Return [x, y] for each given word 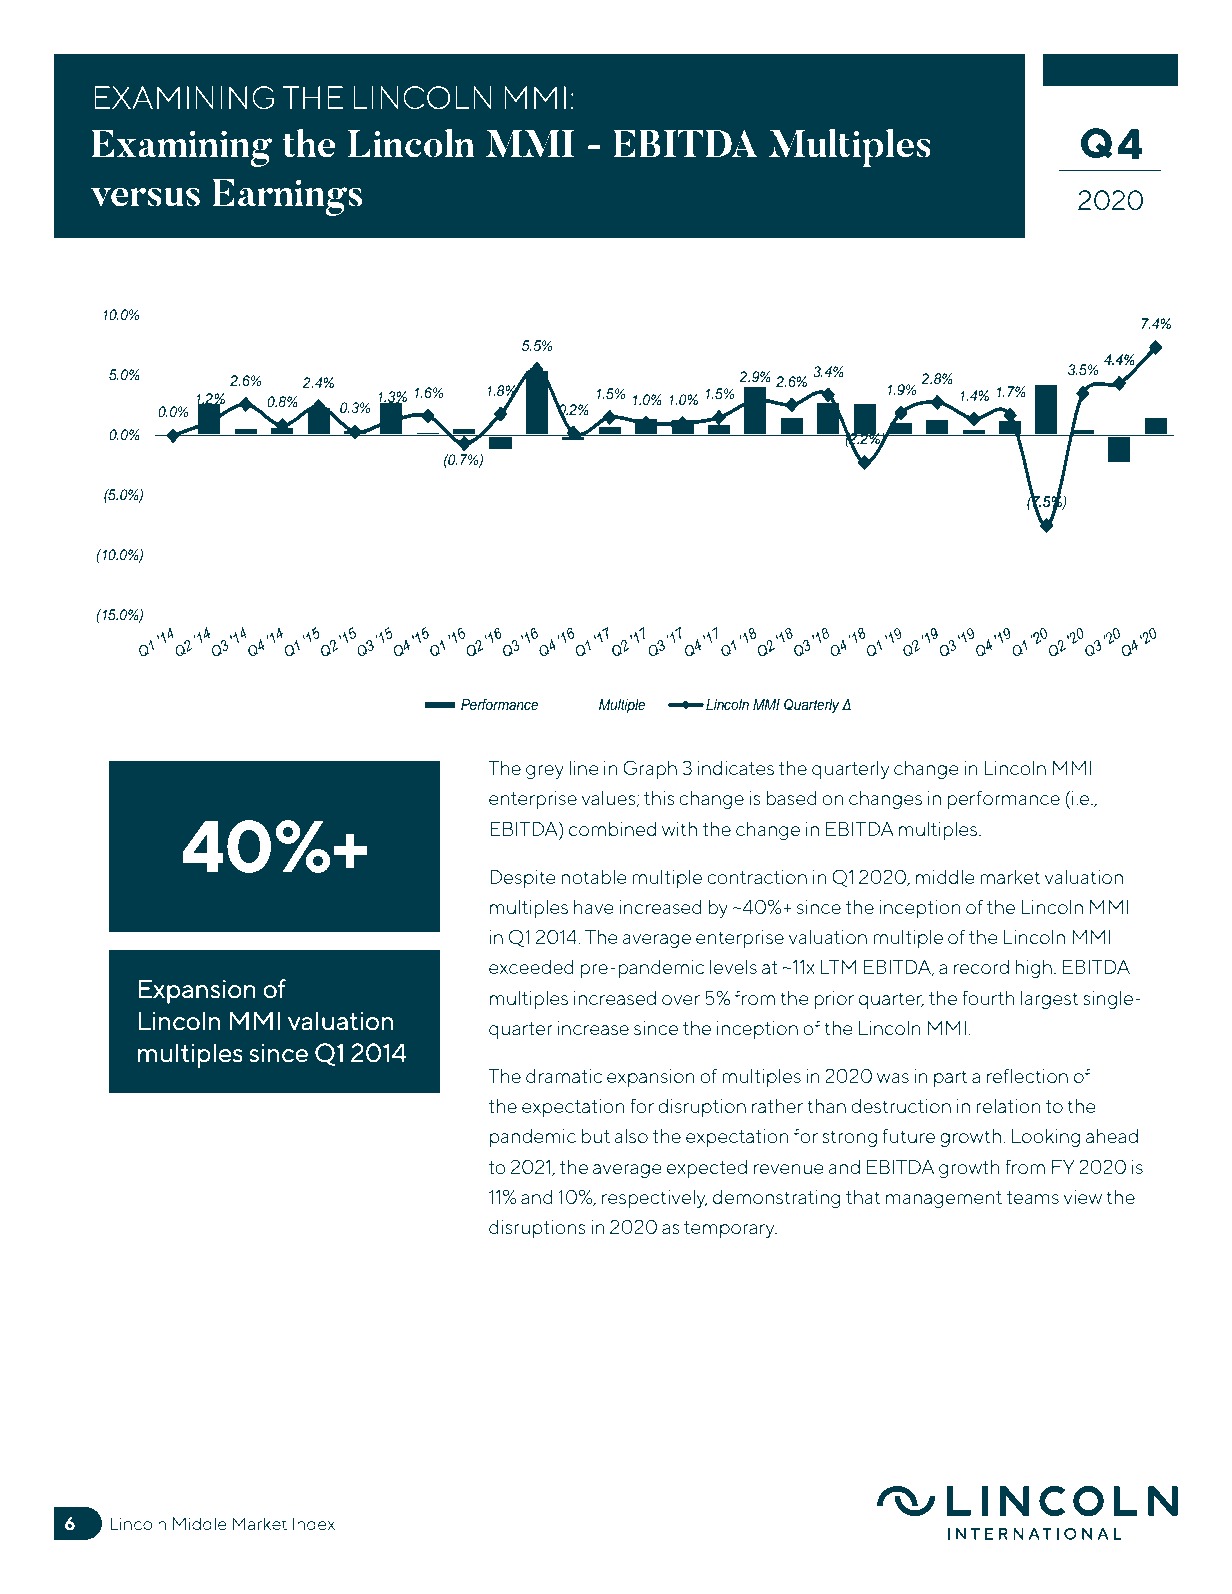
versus [145, 197]
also [631, 1136]
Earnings [287, 197]
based [791, 798]
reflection [1027, 1075]
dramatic [564, 1076]
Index [314, 1523]
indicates [736, 768]
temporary [730, 1229]
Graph [650, 769]
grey [545, 772]
